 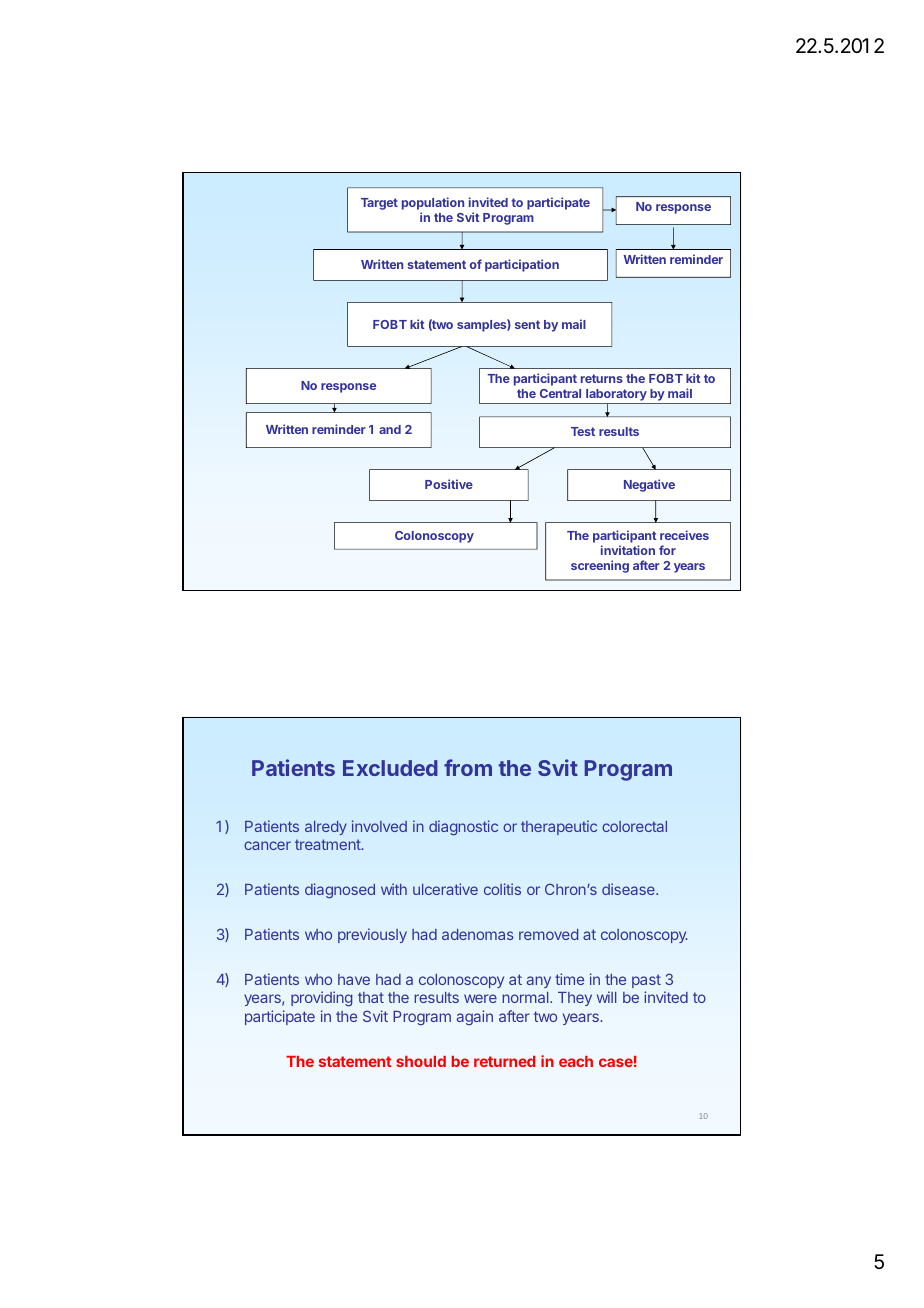 I want to click on again, so click(x=475, y=1017).
